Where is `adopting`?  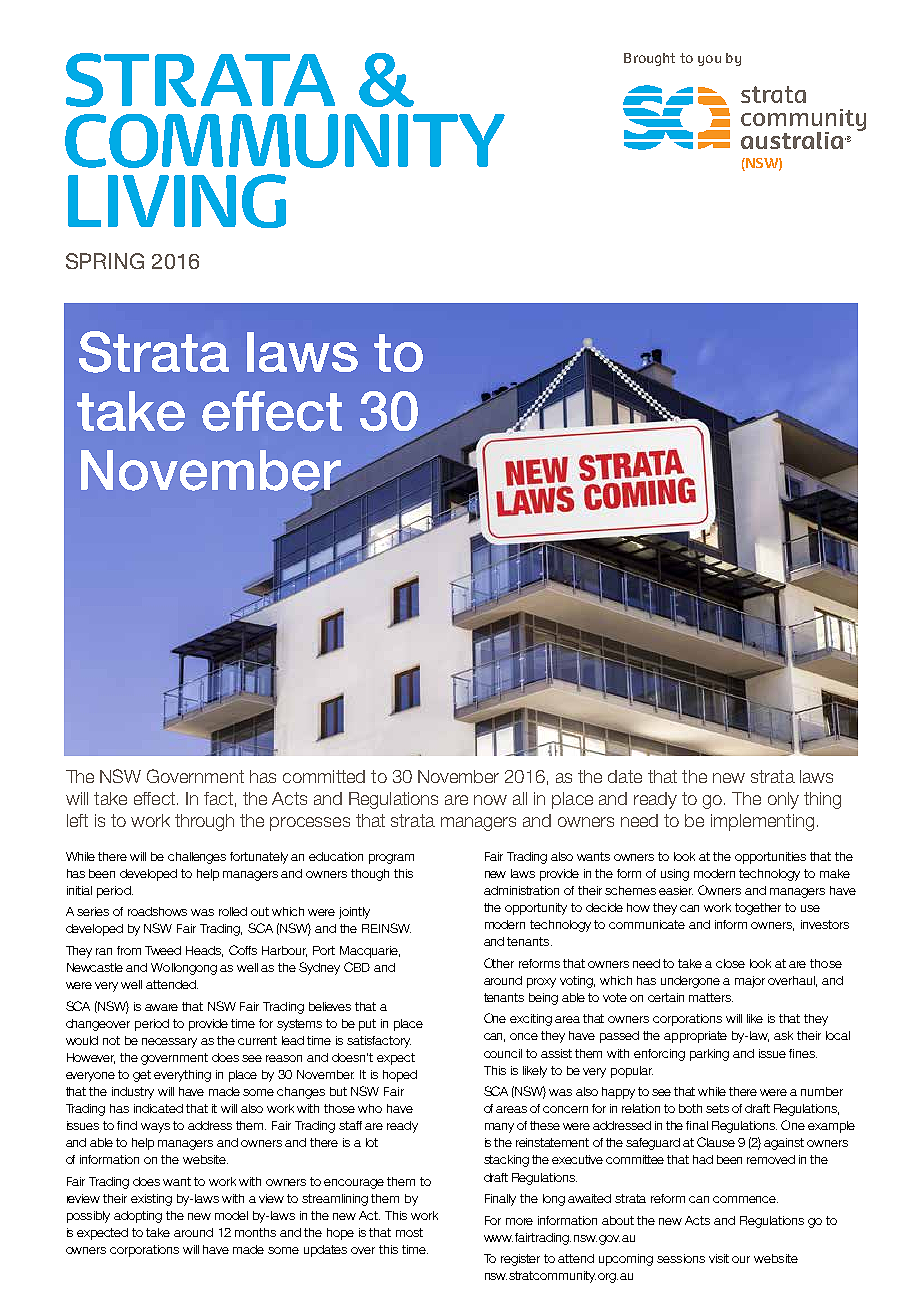
adopting is located at coordinates (138, 1217).
